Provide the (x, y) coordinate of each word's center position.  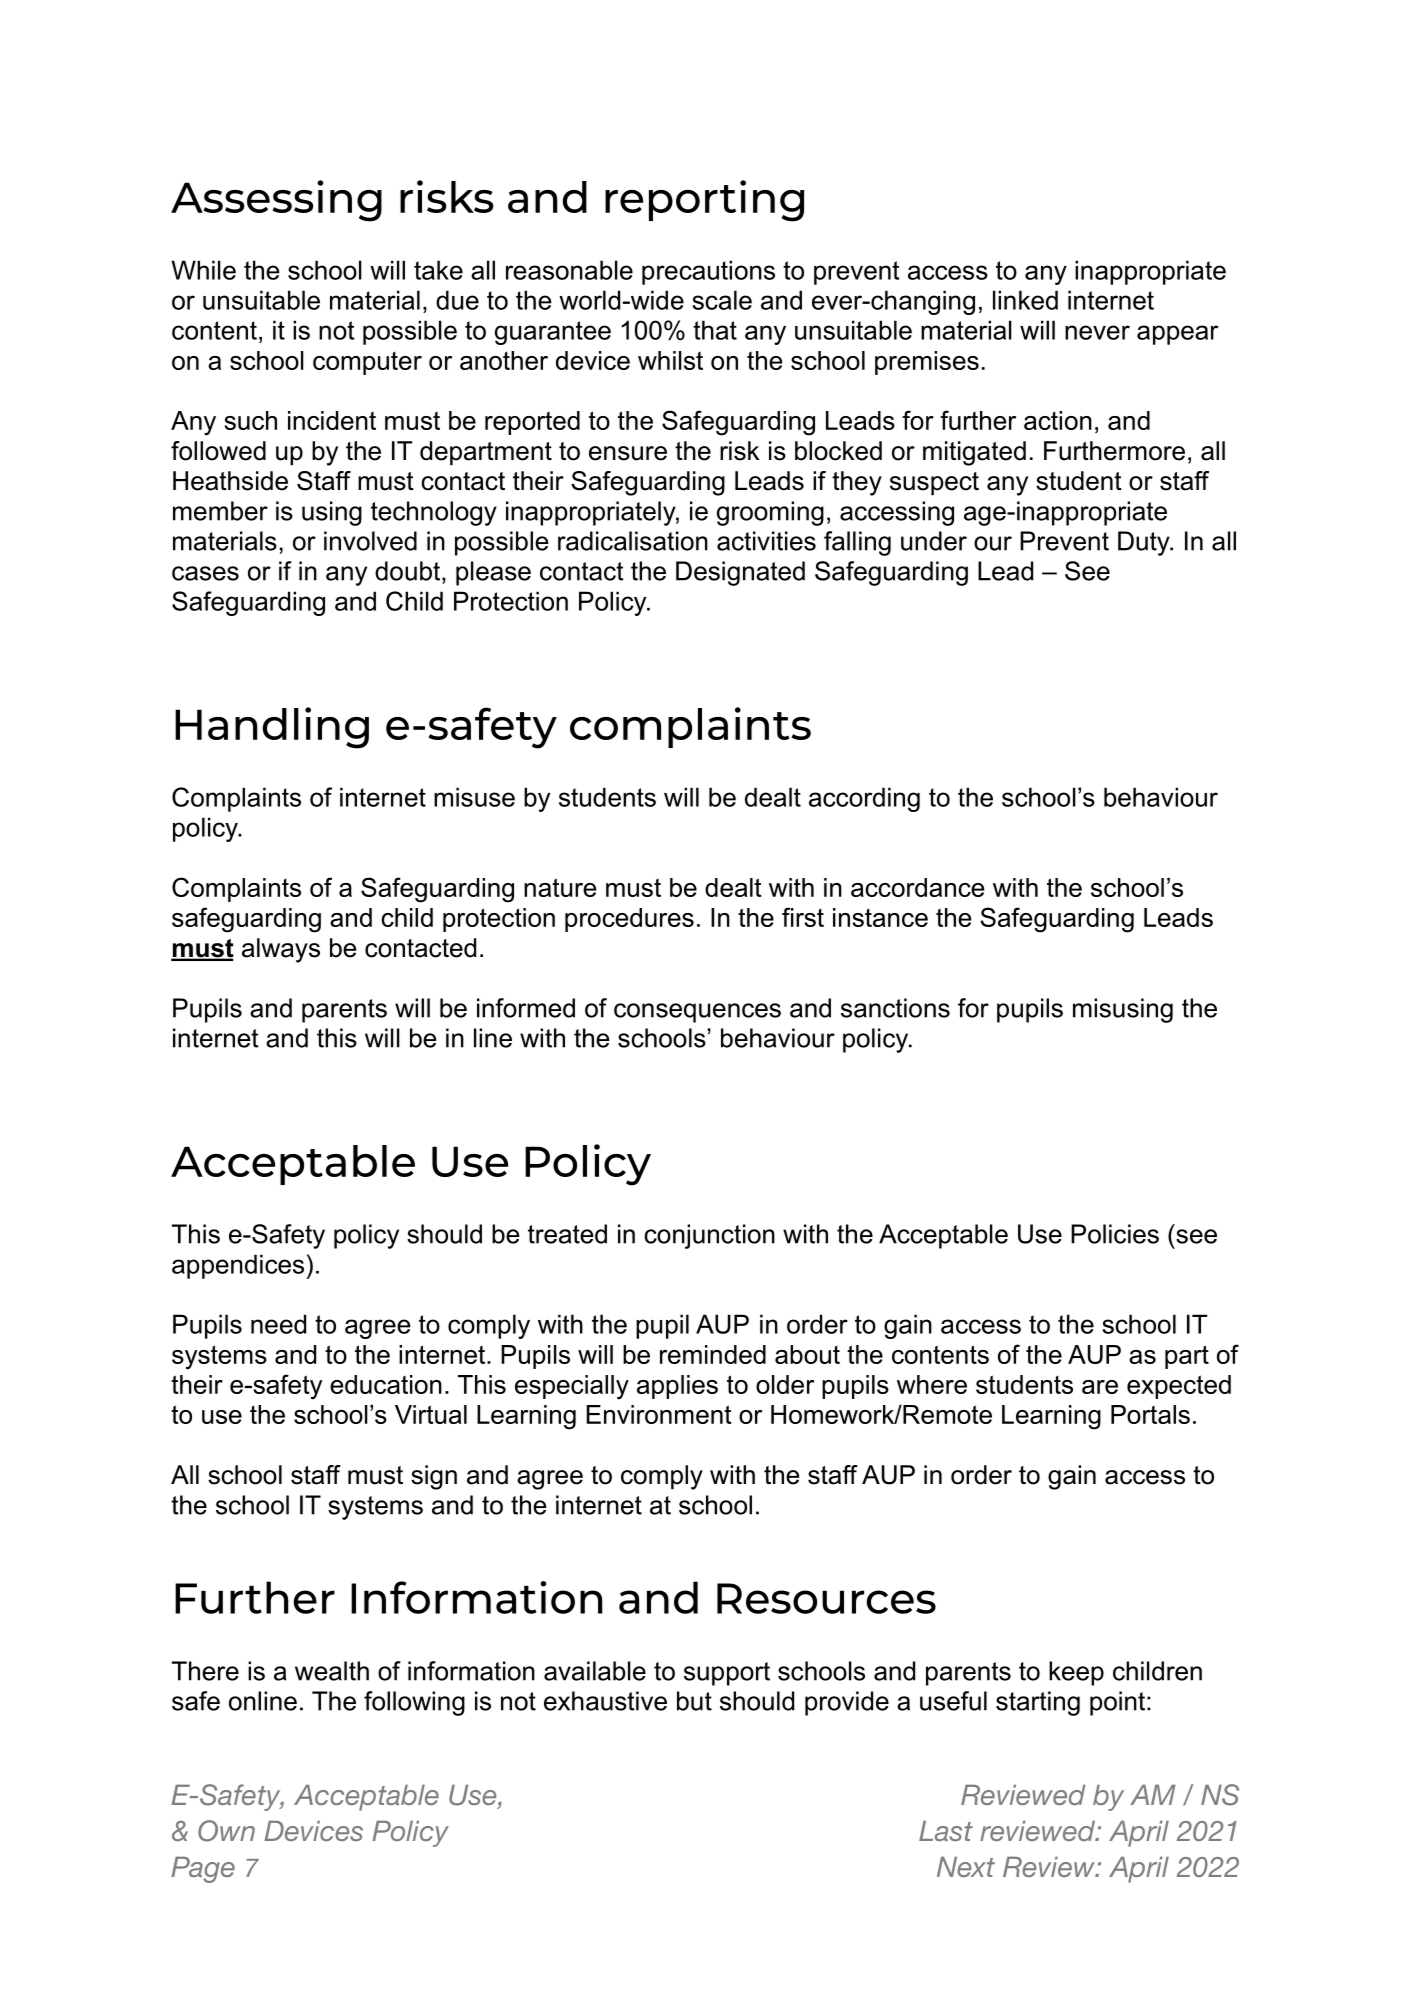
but (694, 1701)
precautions (708, 272)
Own (226, 1831)
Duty (1145, 543)
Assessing (276, 201)
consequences (697, 1013)
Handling (272, 728)
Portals (1150, 1414)
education (386, 1384)
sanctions (895, 1008)
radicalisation (633, 541)
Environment (659, 1414)
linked (1025, 300)
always (281, 950)
